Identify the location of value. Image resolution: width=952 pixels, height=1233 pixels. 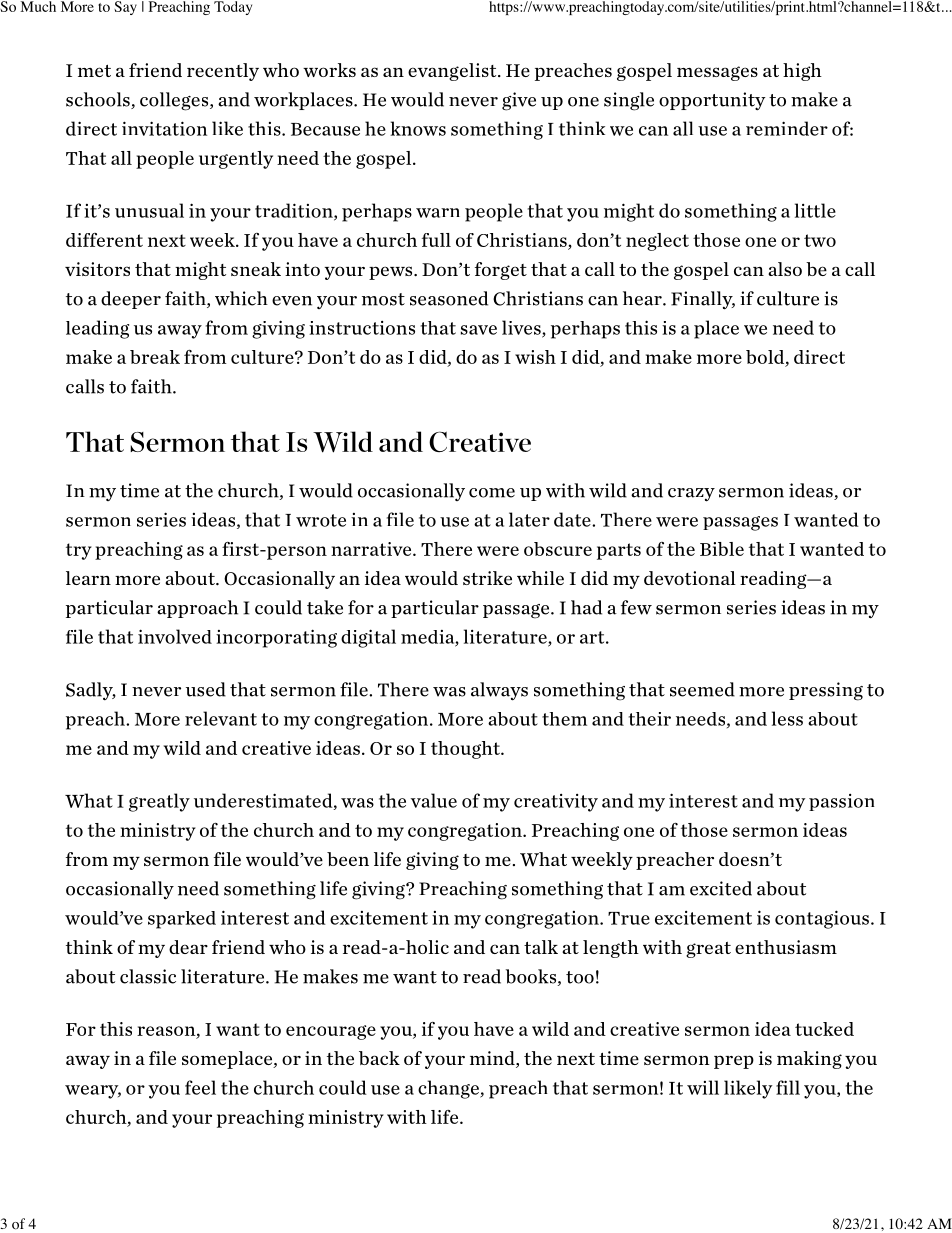
(434, 800).
